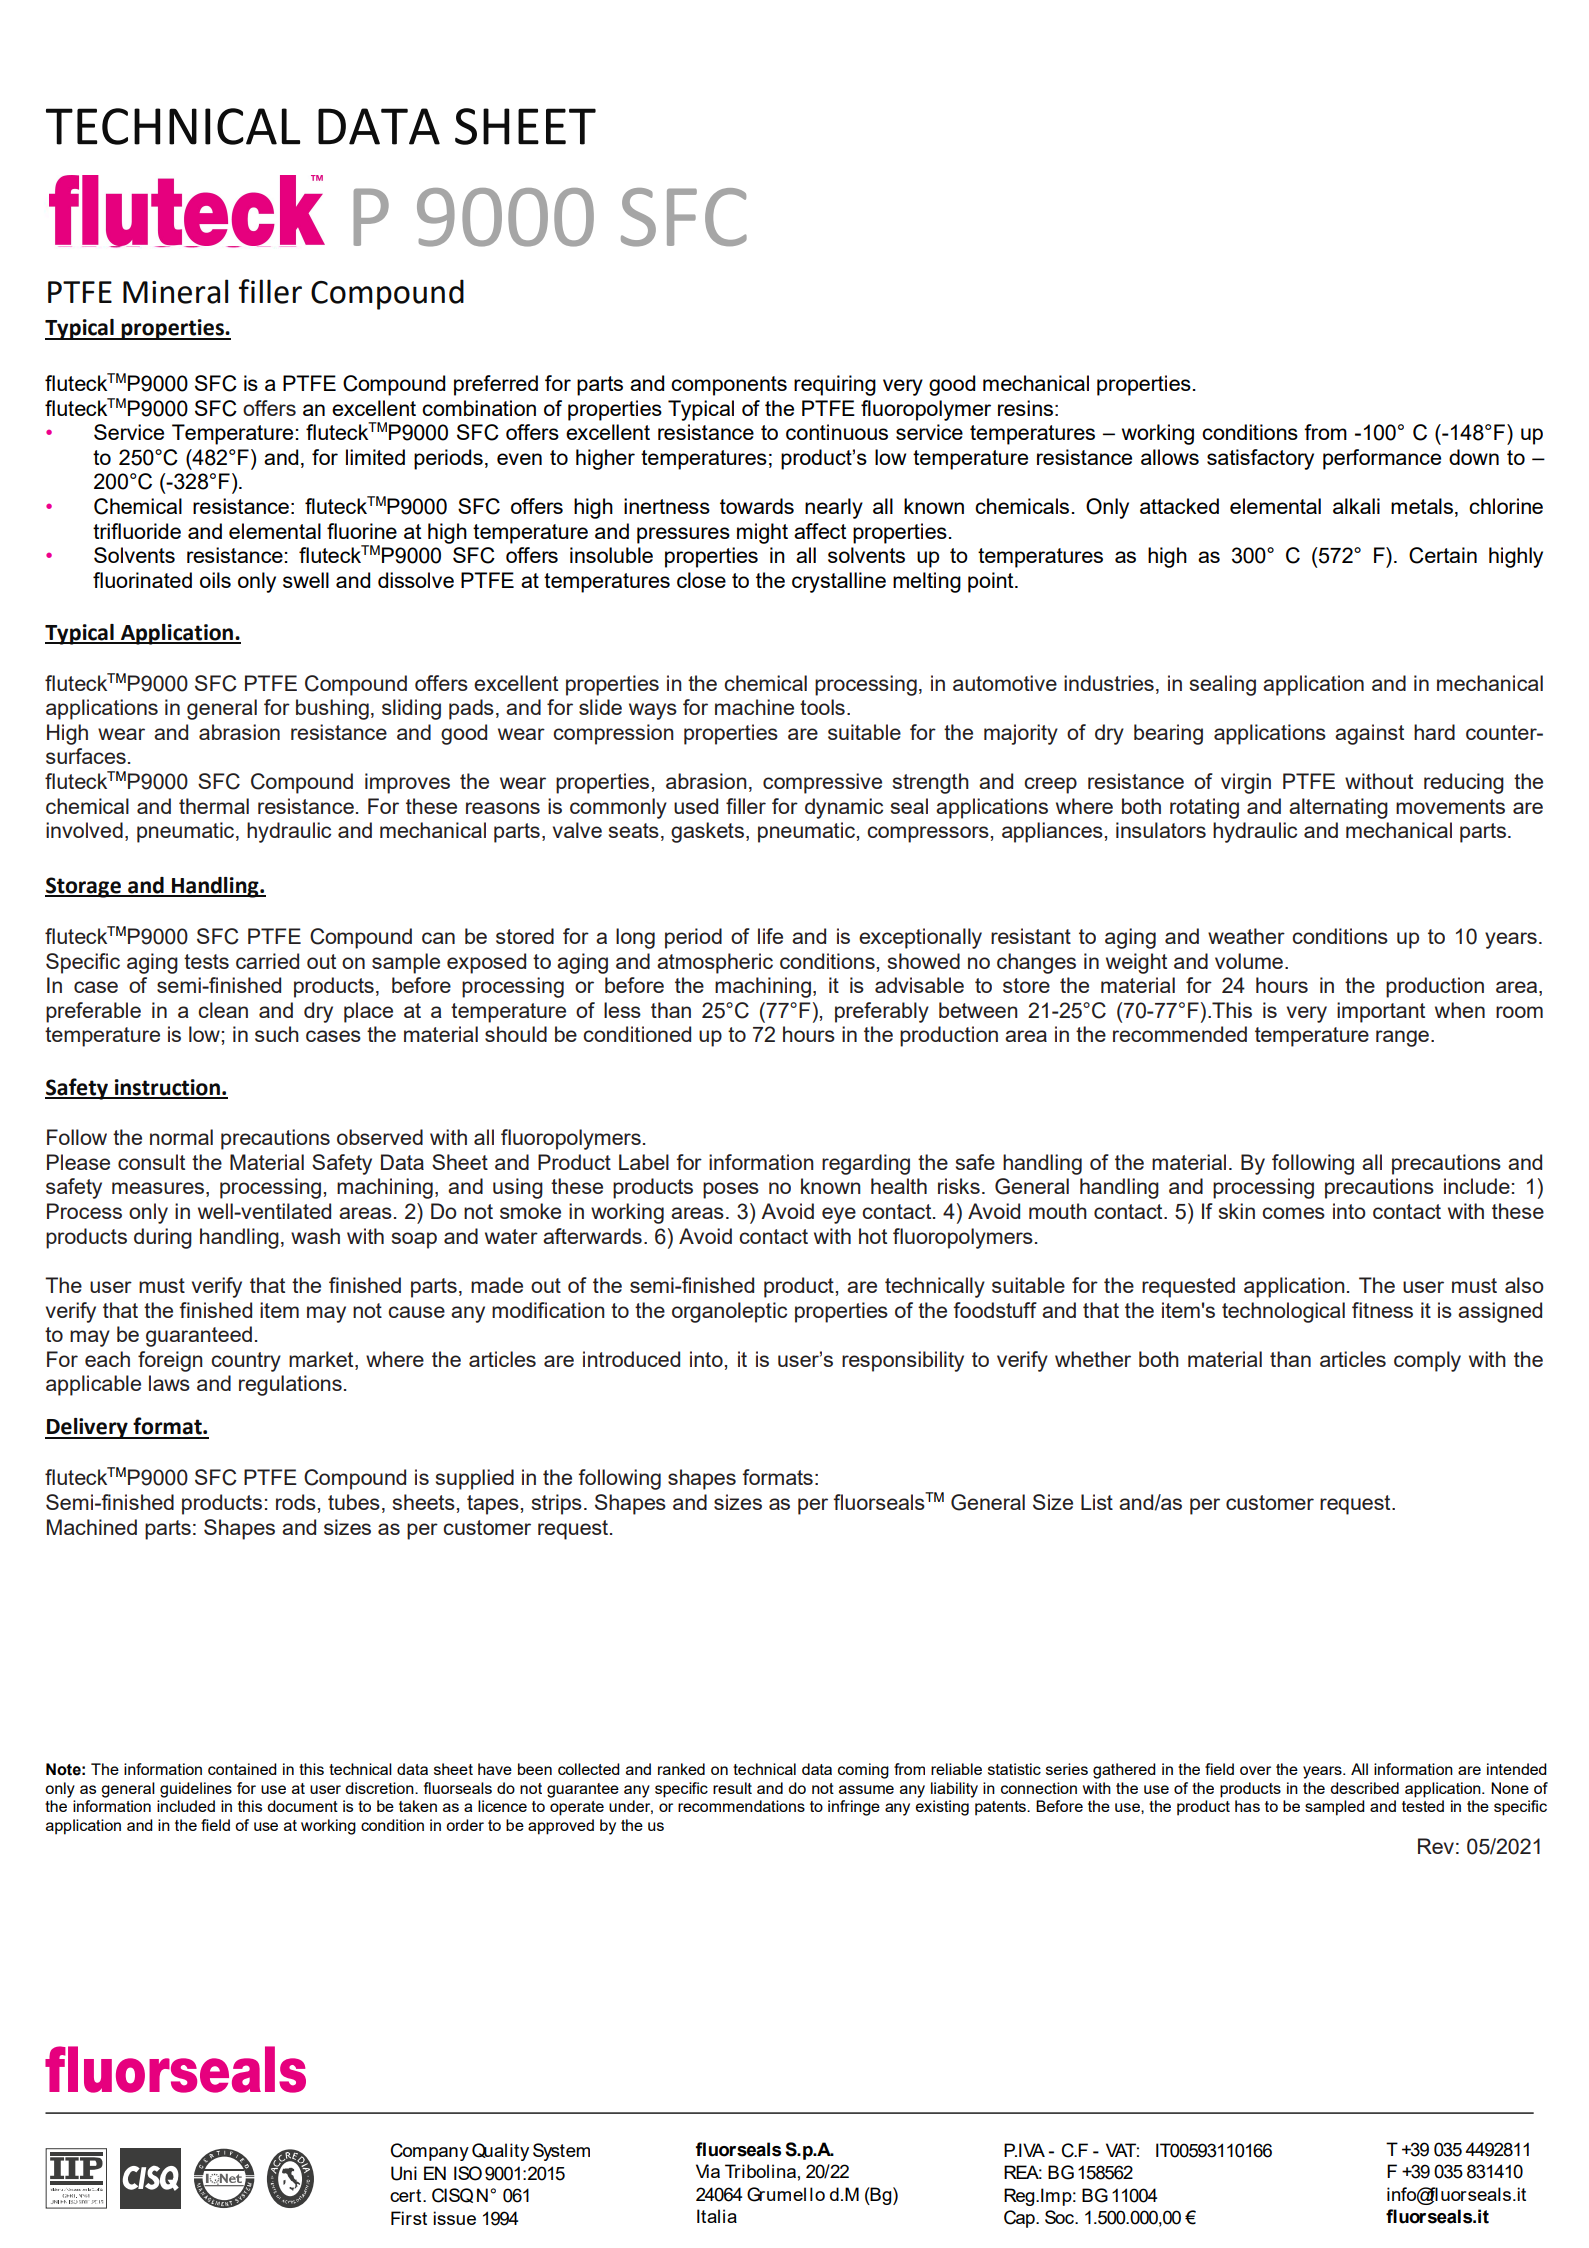 The height and width of the page is (2248, 1589). I want to click on comes, so click(1293, 1213).
